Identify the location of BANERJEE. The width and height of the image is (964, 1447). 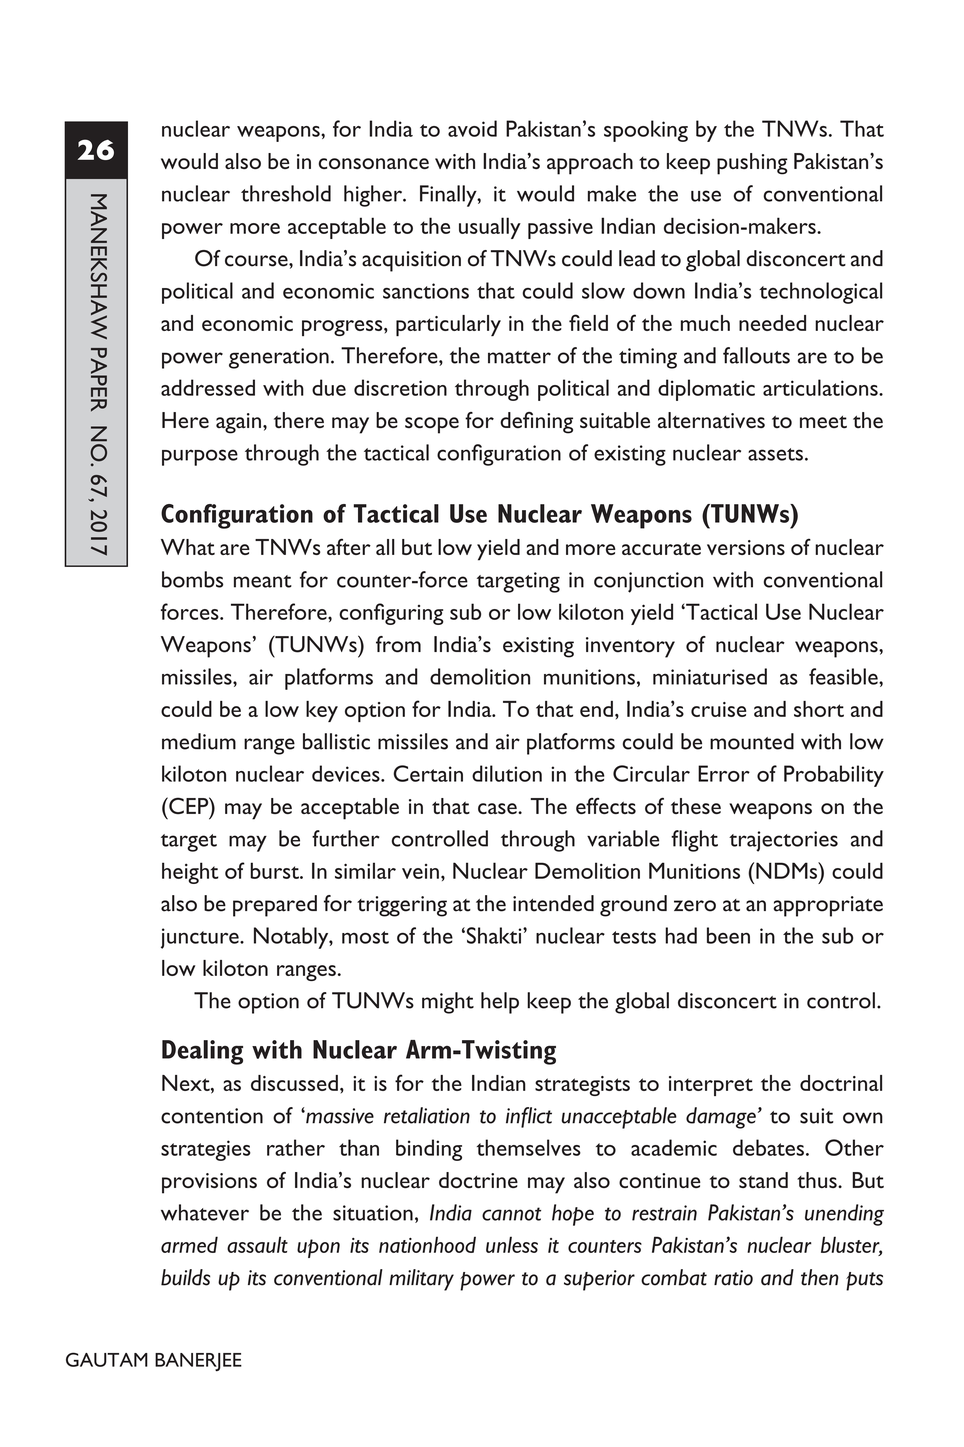
(198, 1362).
